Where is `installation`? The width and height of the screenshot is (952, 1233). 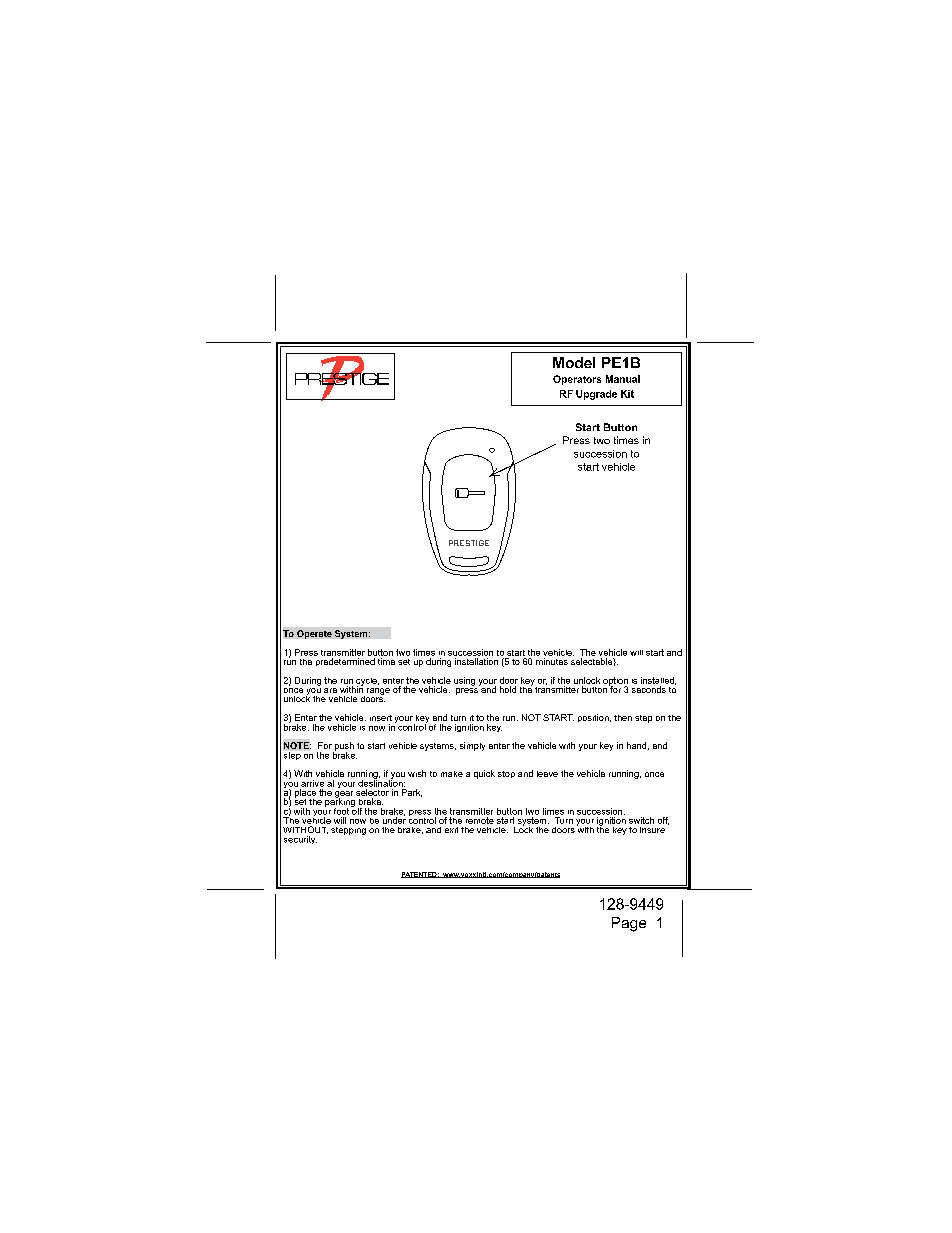 installation is located at coordinates (476, 661).
